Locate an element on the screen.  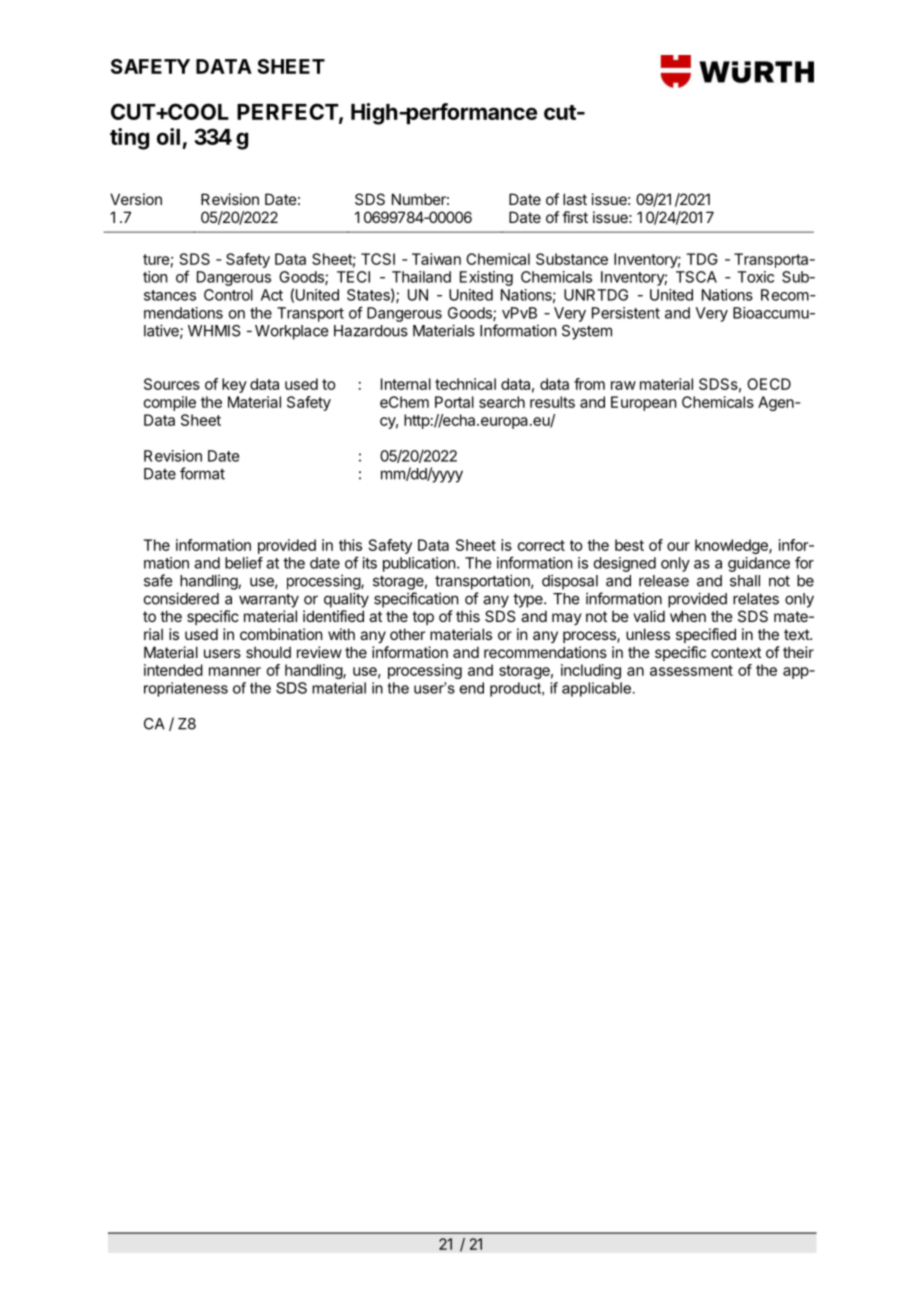
Version is located at coordinates (136, 199).
